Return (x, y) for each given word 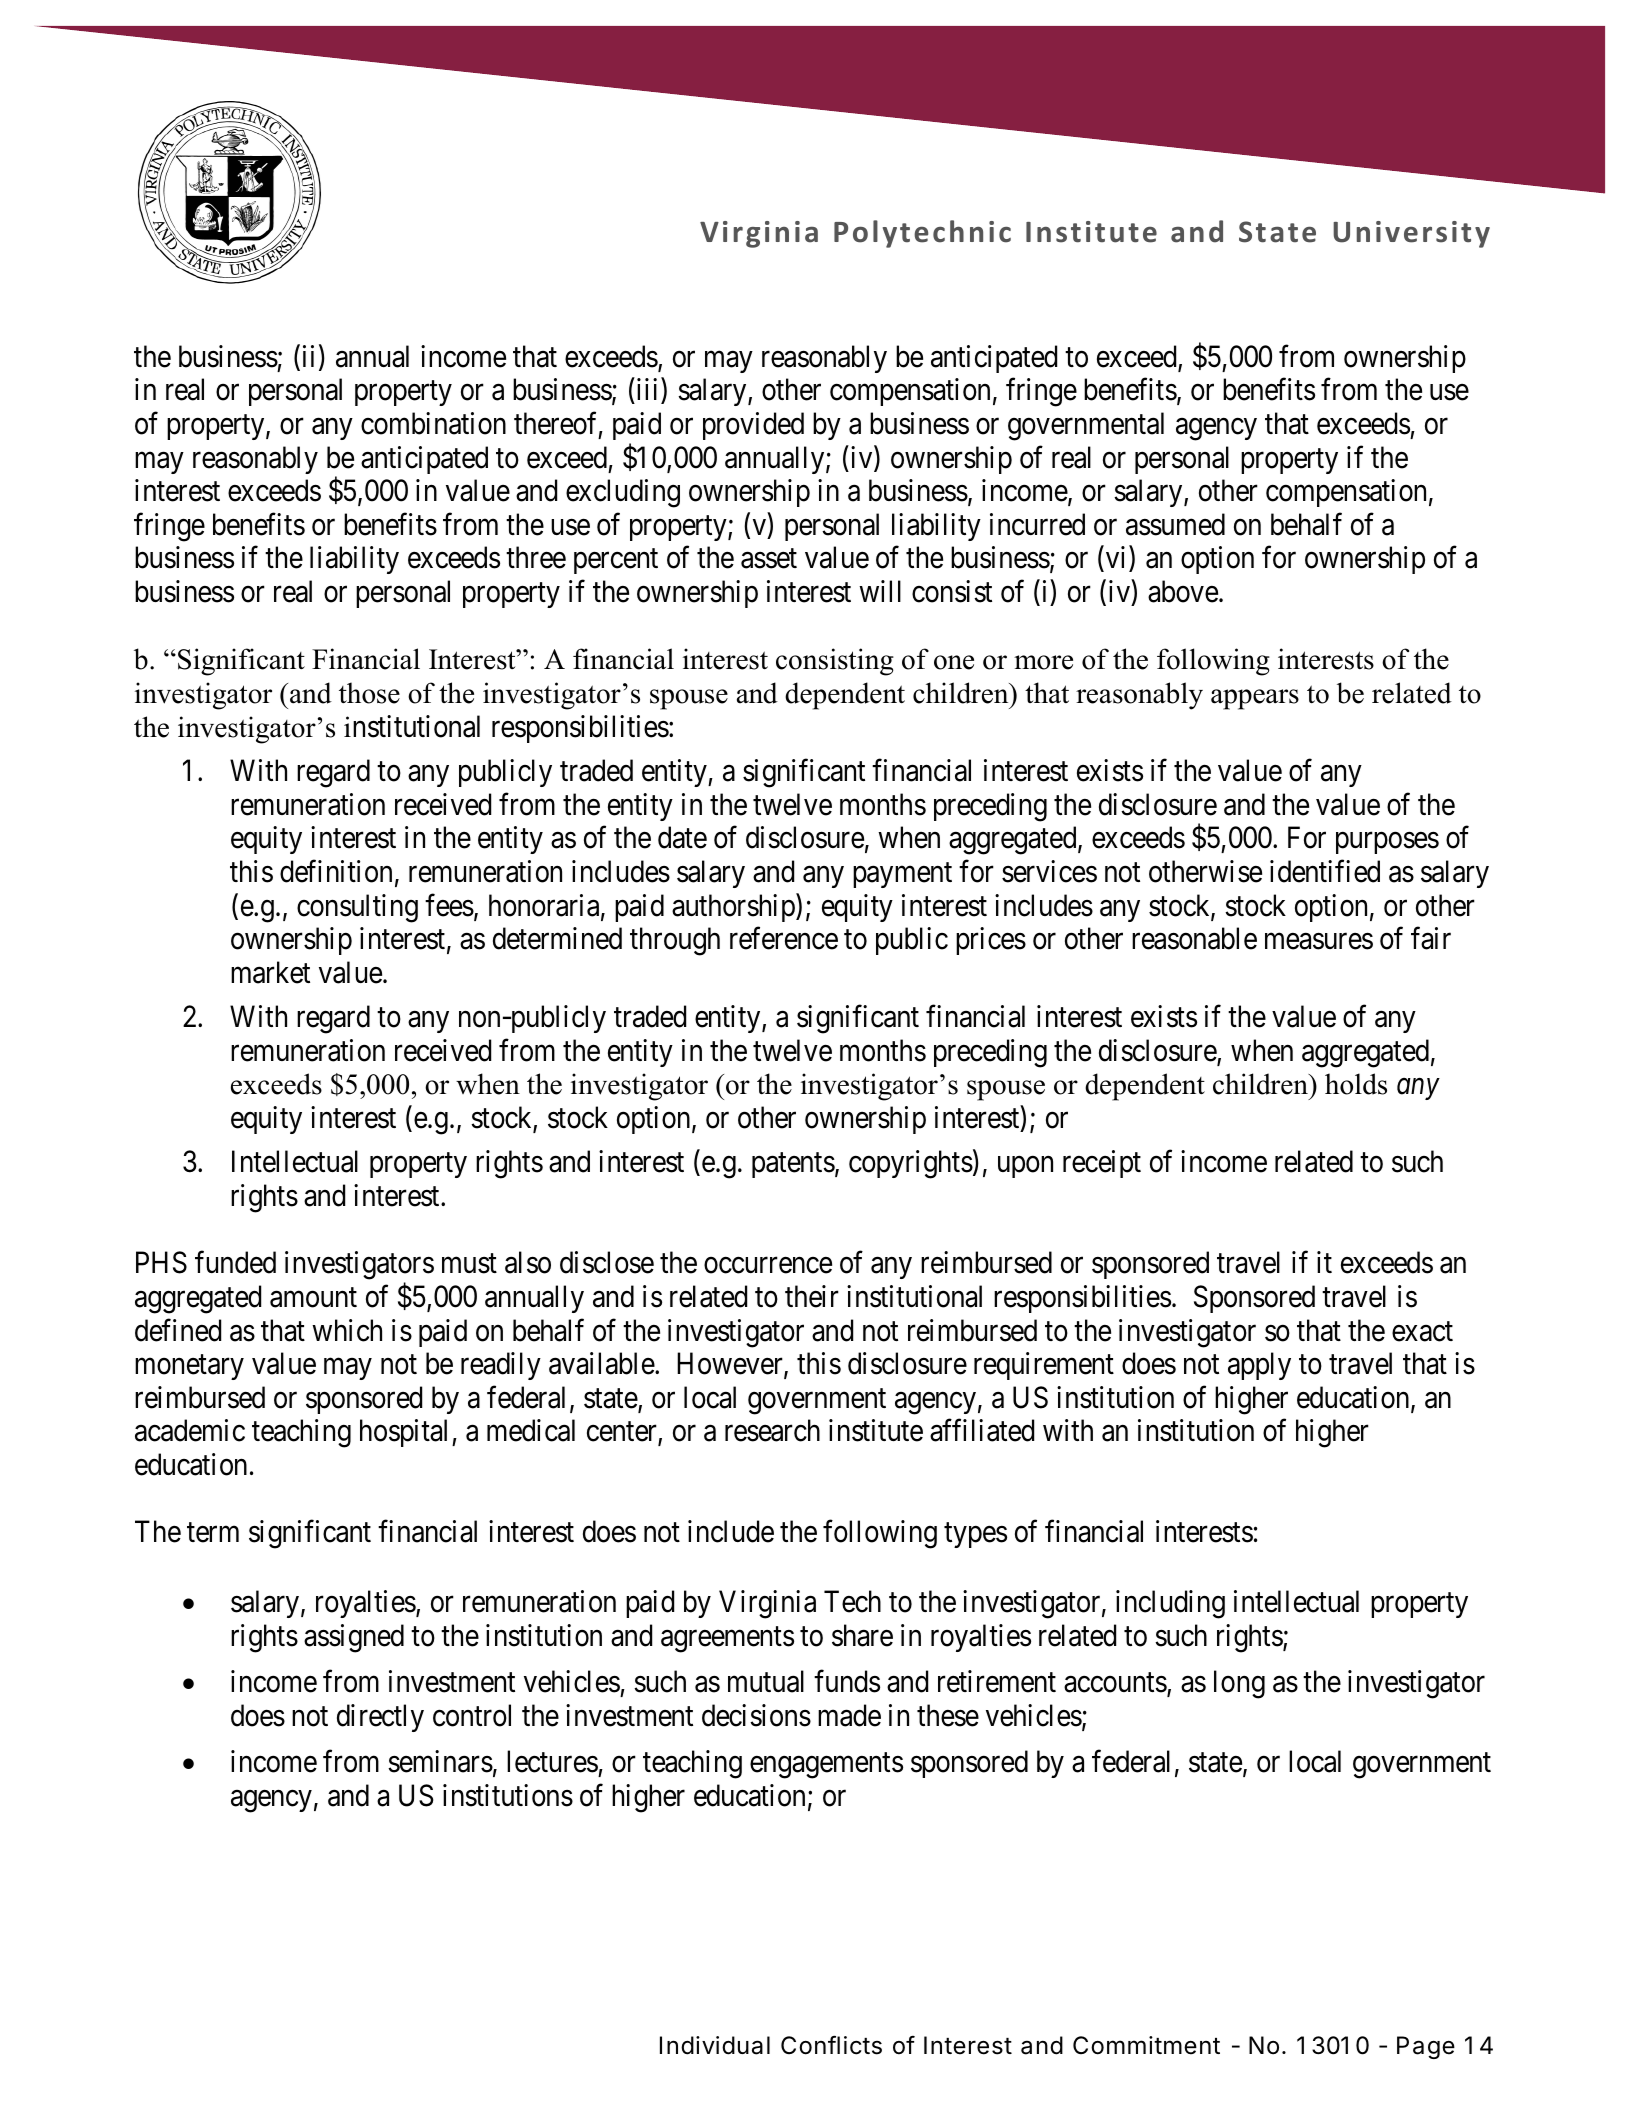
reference (784, 938)
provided (753, 426)
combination (433, 423)
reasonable (1194, 938)
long (1239, 1684)
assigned (354, 1638)
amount (313, 1298)
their (812, 1296)
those (369, 693)
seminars (440, 1761)
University (1411, 234)
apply (1259, 1366)
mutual (766, 1681)
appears (1255, 699)
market (270, 972)
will (880, 591)
